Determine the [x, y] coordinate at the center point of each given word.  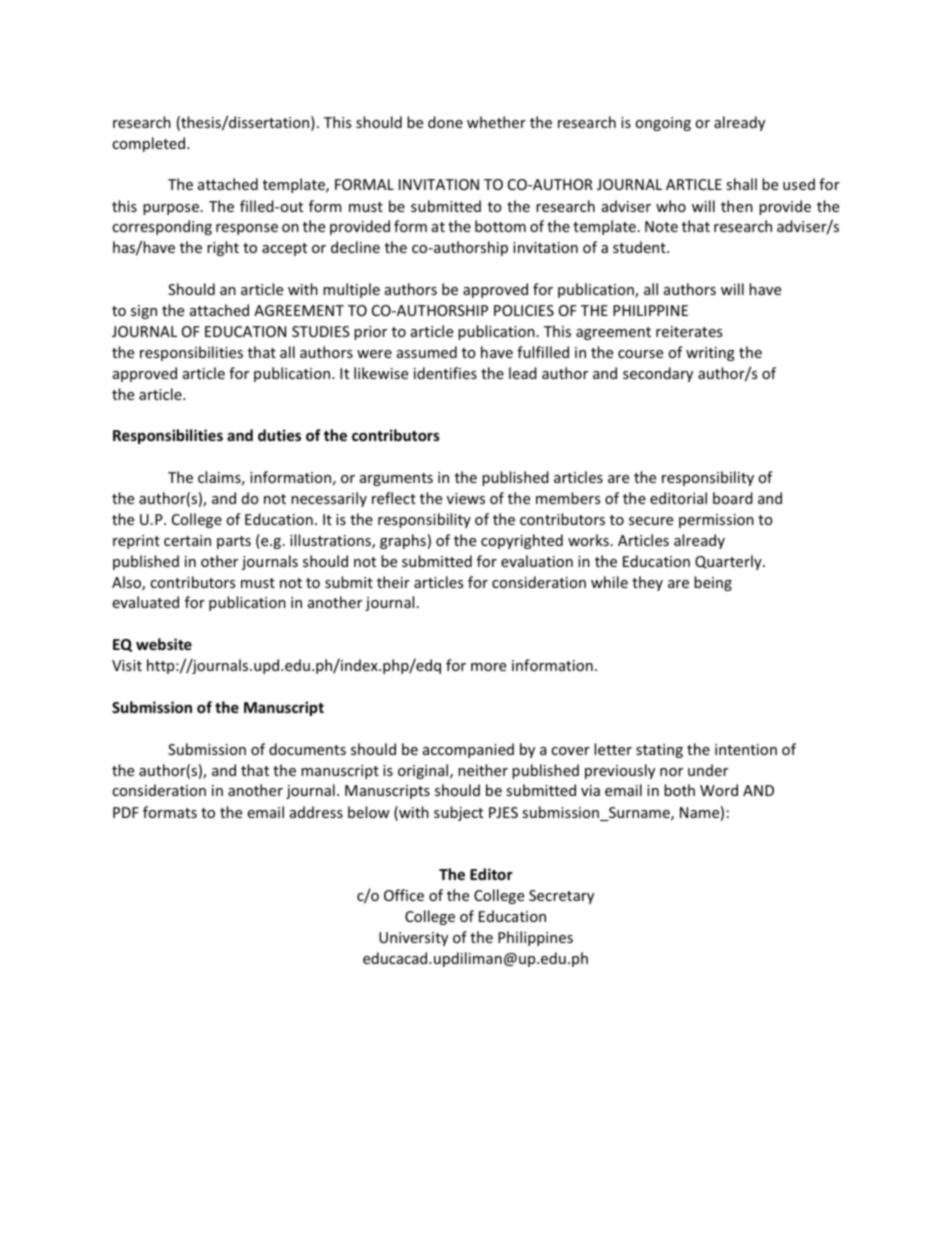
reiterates [689, 331]
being [713, 583]
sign [144, 312]
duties [279, 435]
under [708, 770]
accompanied [468, 750]
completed [150, 144]
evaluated [145, 602]
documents [307, 749]
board [733, 498]
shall [741, 184]
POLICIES [524, 310]
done [445, 122]
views [466, 498]
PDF [126, 812]
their [393, 582]
